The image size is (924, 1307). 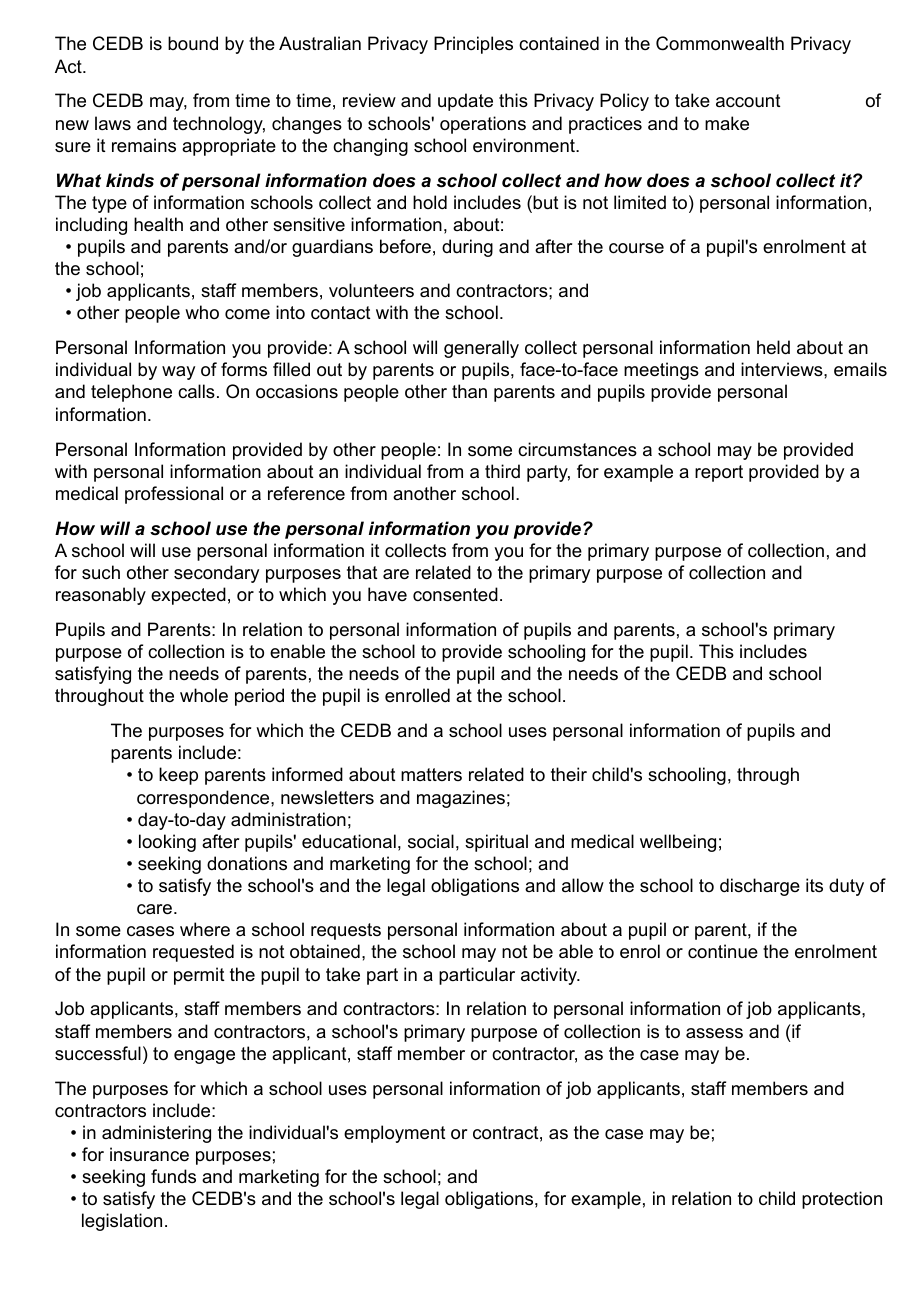 I want to click on looking, so click(x=167, y=843).
